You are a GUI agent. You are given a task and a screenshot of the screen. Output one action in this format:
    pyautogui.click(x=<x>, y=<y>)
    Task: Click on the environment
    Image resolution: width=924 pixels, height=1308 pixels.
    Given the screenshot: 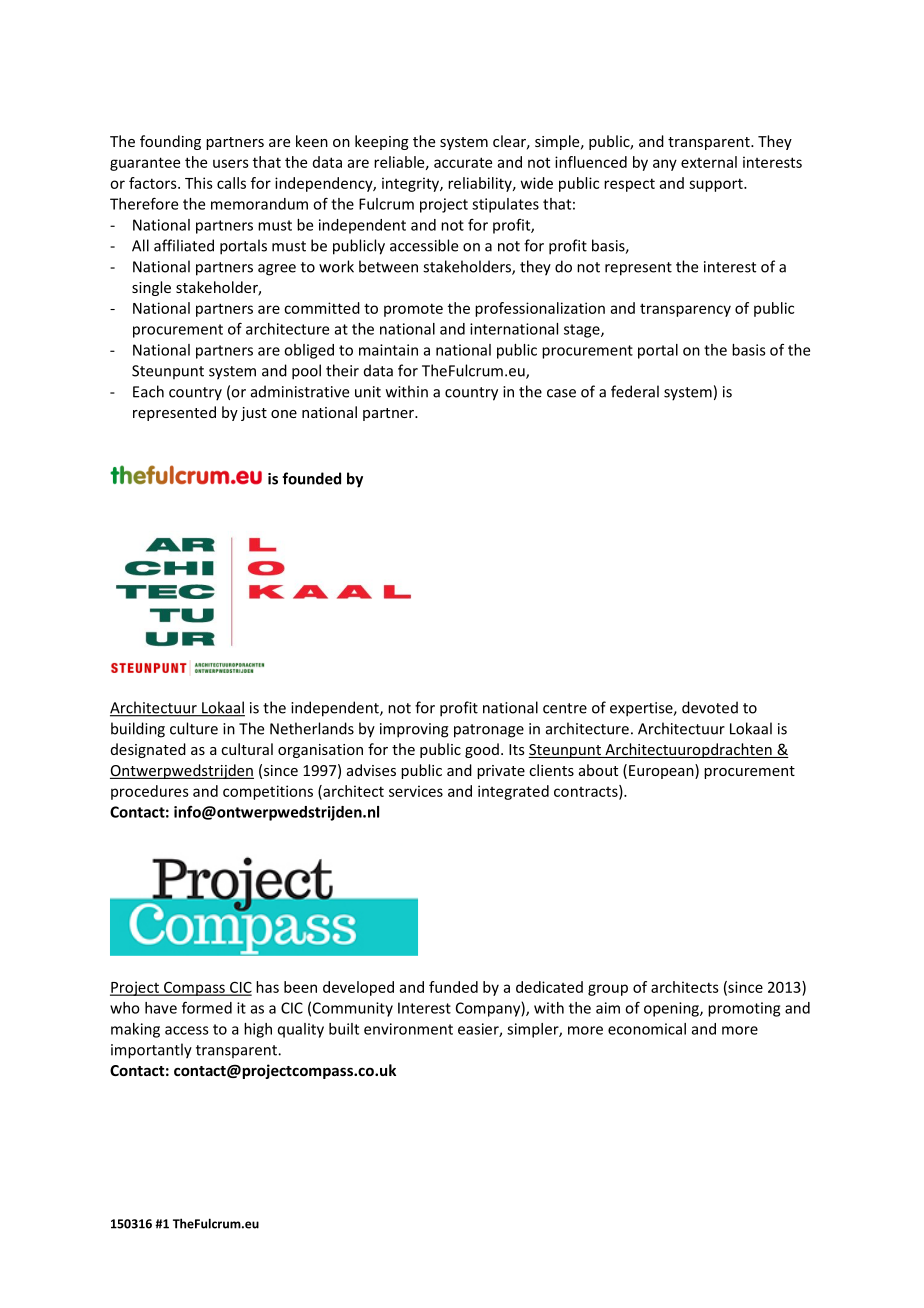 What is the action you would take?
    pyautogui.click(x=408, y=1029)
